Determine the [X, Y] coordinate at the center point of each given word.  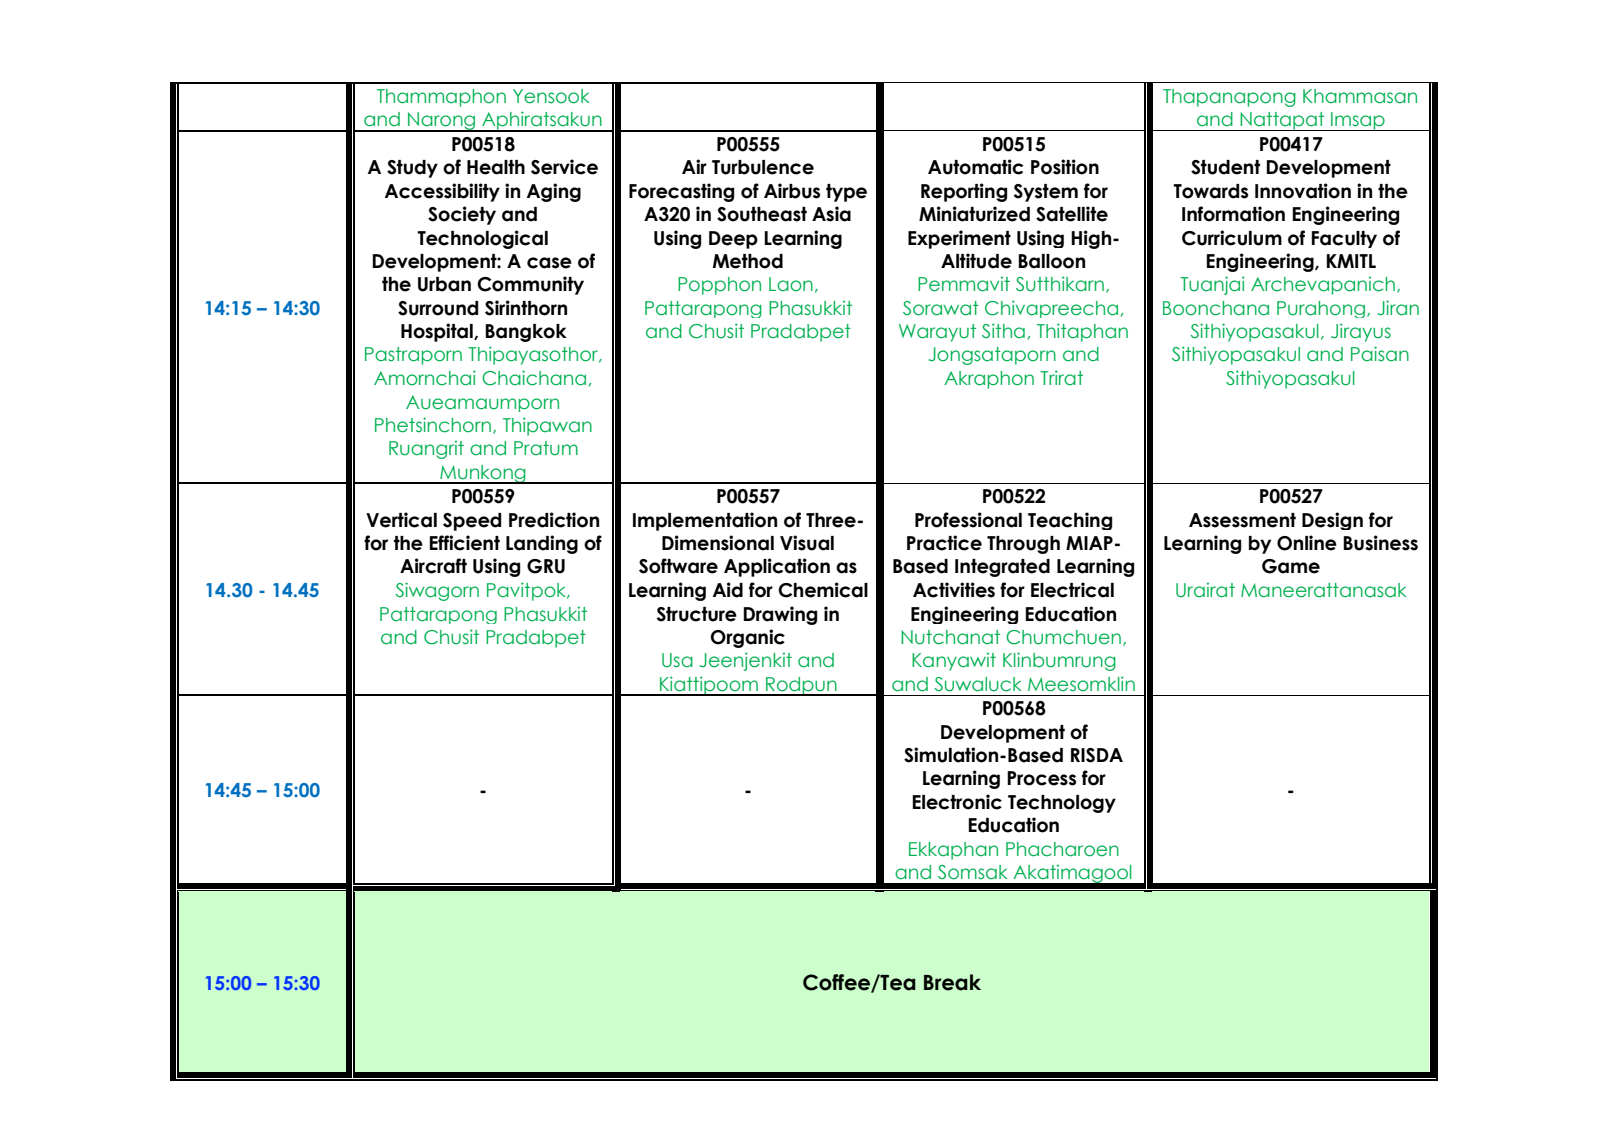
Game [1291, 566]
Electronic [957, 802]
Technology [1062, 804]
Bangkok [526, 333]
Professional [968, 520]
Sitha [1003, 331]
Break [952, 982]
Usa [677, 660]
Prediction [554, 520]
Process [1041, 778]
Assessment [1242, 520]
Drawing [780, 615]
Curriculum [1232, 238]
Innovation [1303, 191]
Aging [554, 192]
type [846, 193]
